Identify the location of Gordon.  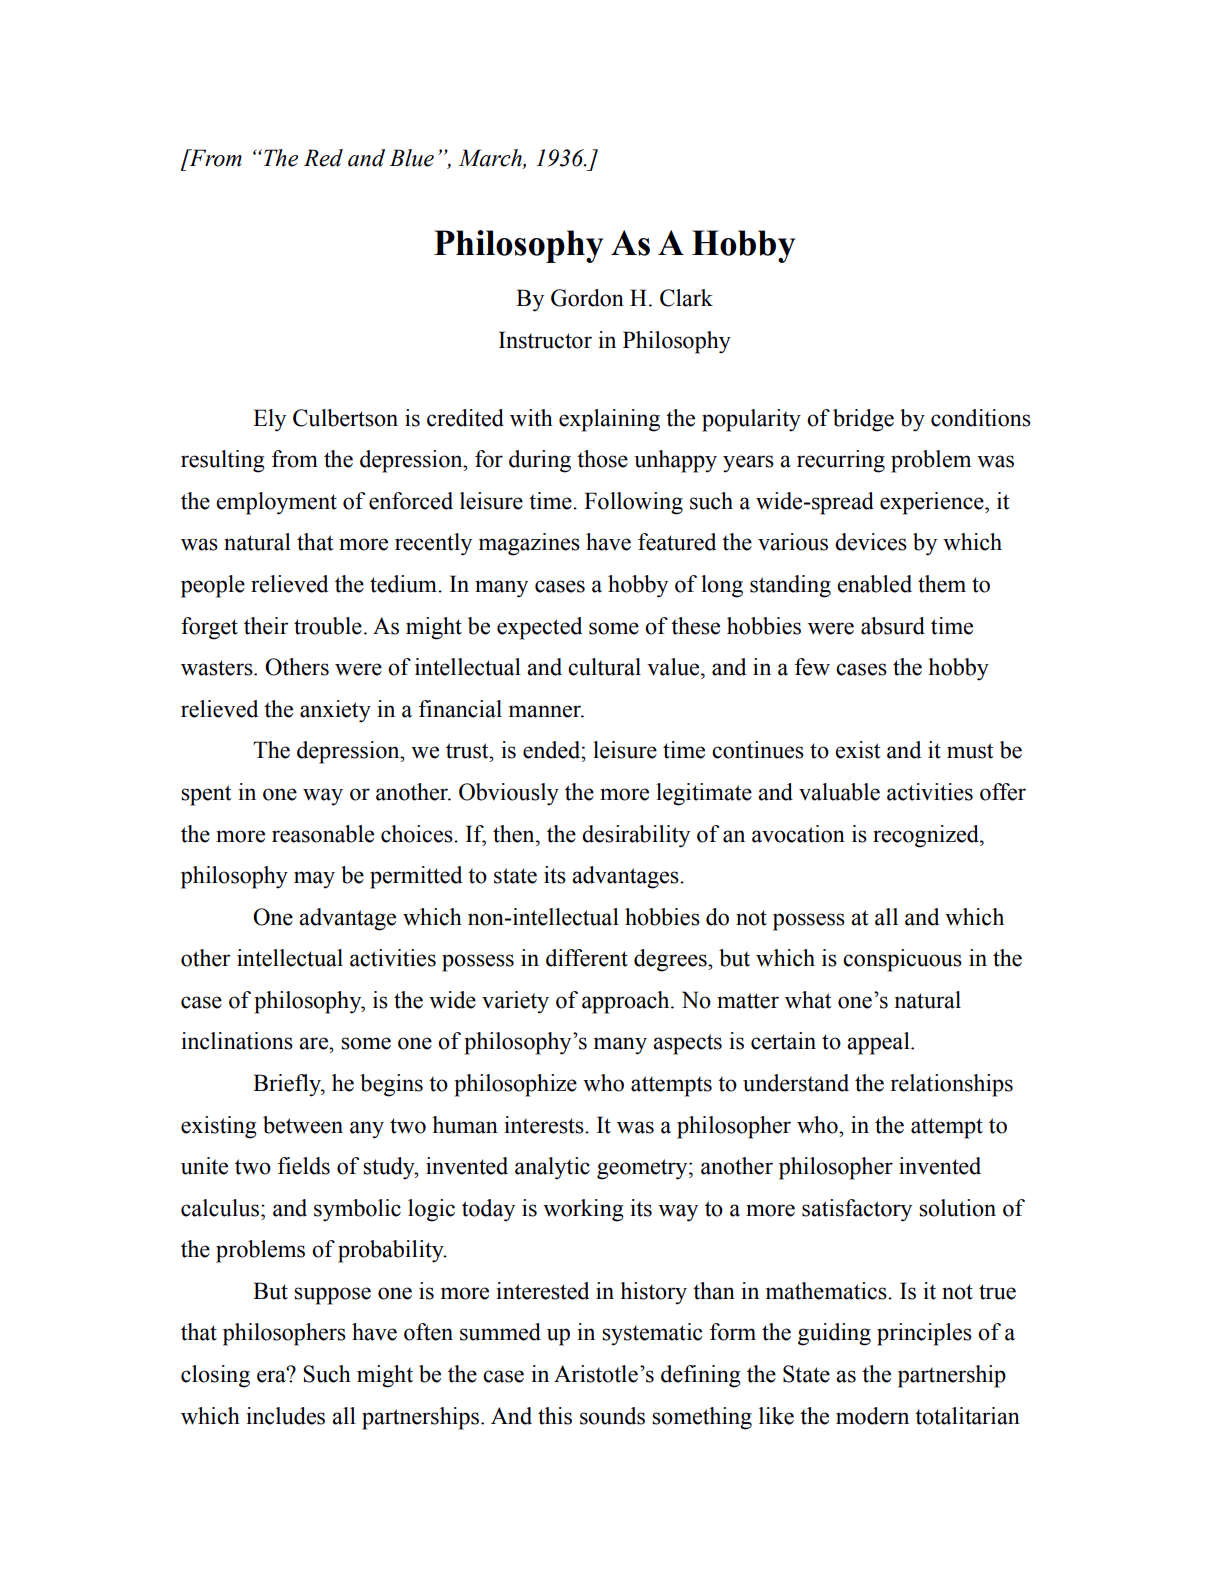
(587, 298).
